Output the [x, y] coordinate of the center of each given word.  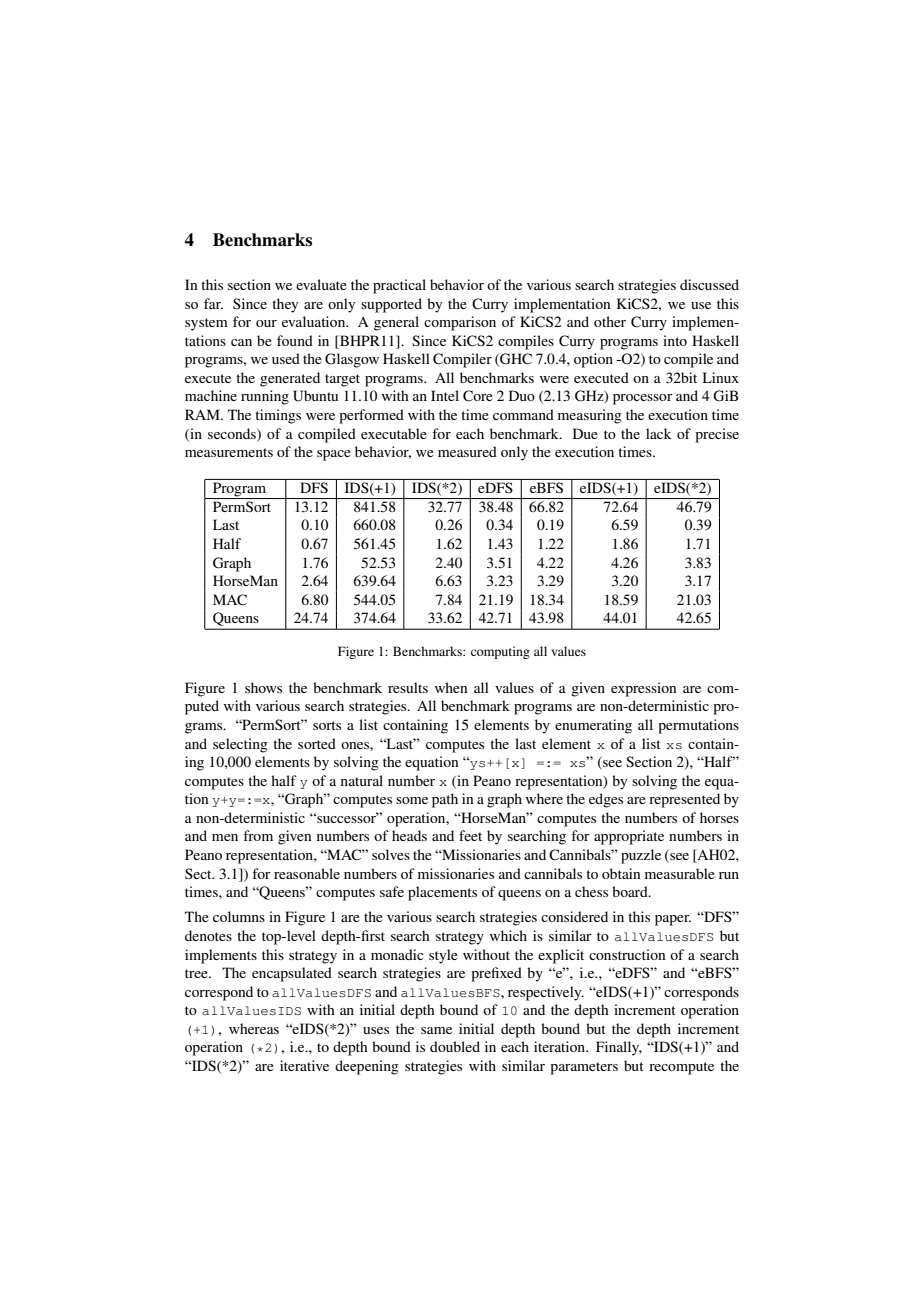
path [445, 800]
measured [467, 451]
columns [239, 916]
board [631, 891]
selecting [240, 745]
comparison [460, 323]
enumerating [593, 726]
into [675, 340]
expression [643, 689]
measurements [229, 452]
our [266, 323]
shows [263, 687]
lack [658, 433]
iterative [304, 1065]
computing [500, 652]
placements [442, 893]
